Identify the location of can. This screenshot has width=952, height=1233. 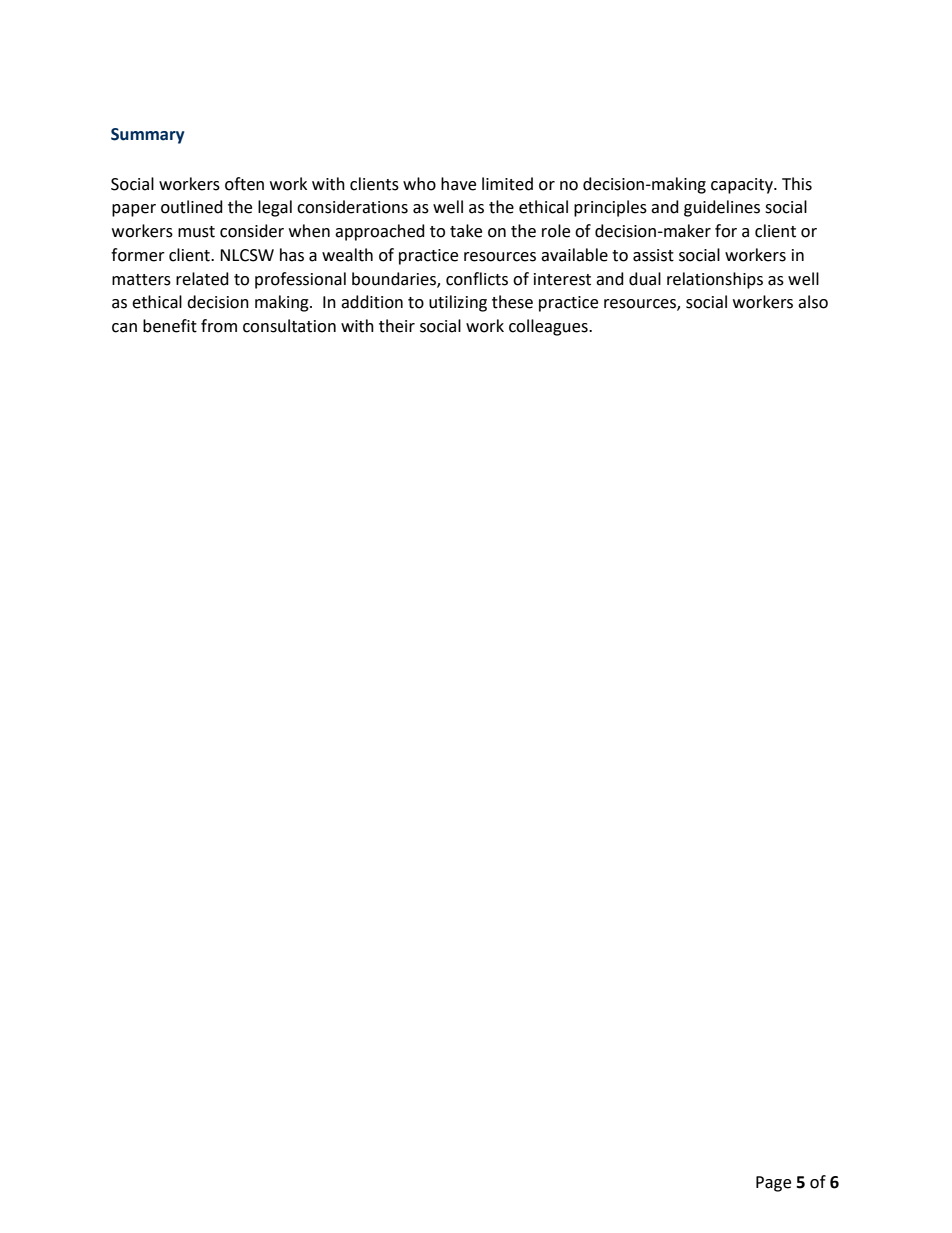
(124, 328).
